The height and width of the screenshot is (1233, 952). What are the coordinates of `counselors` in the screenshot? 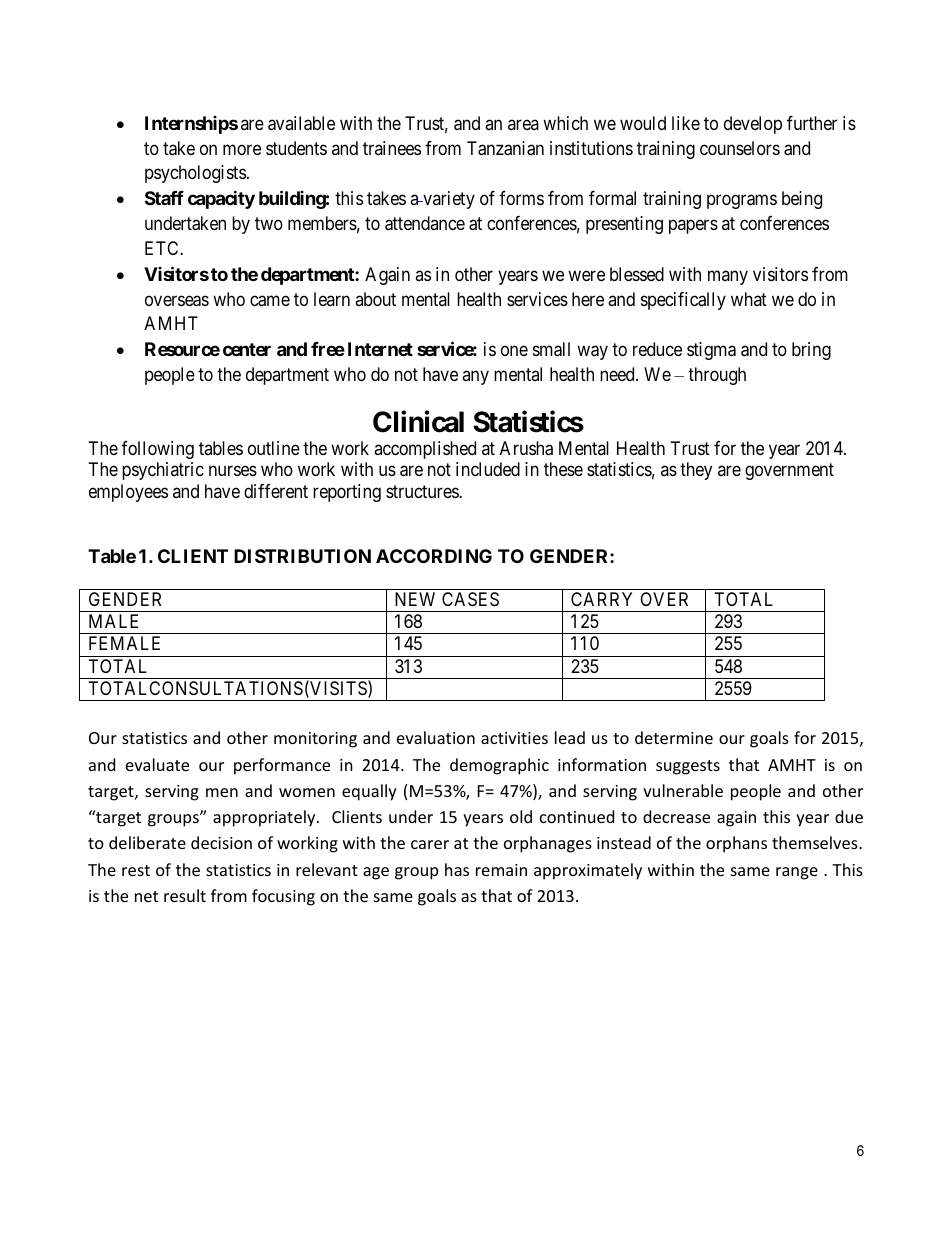 It's located at (740, 148).
